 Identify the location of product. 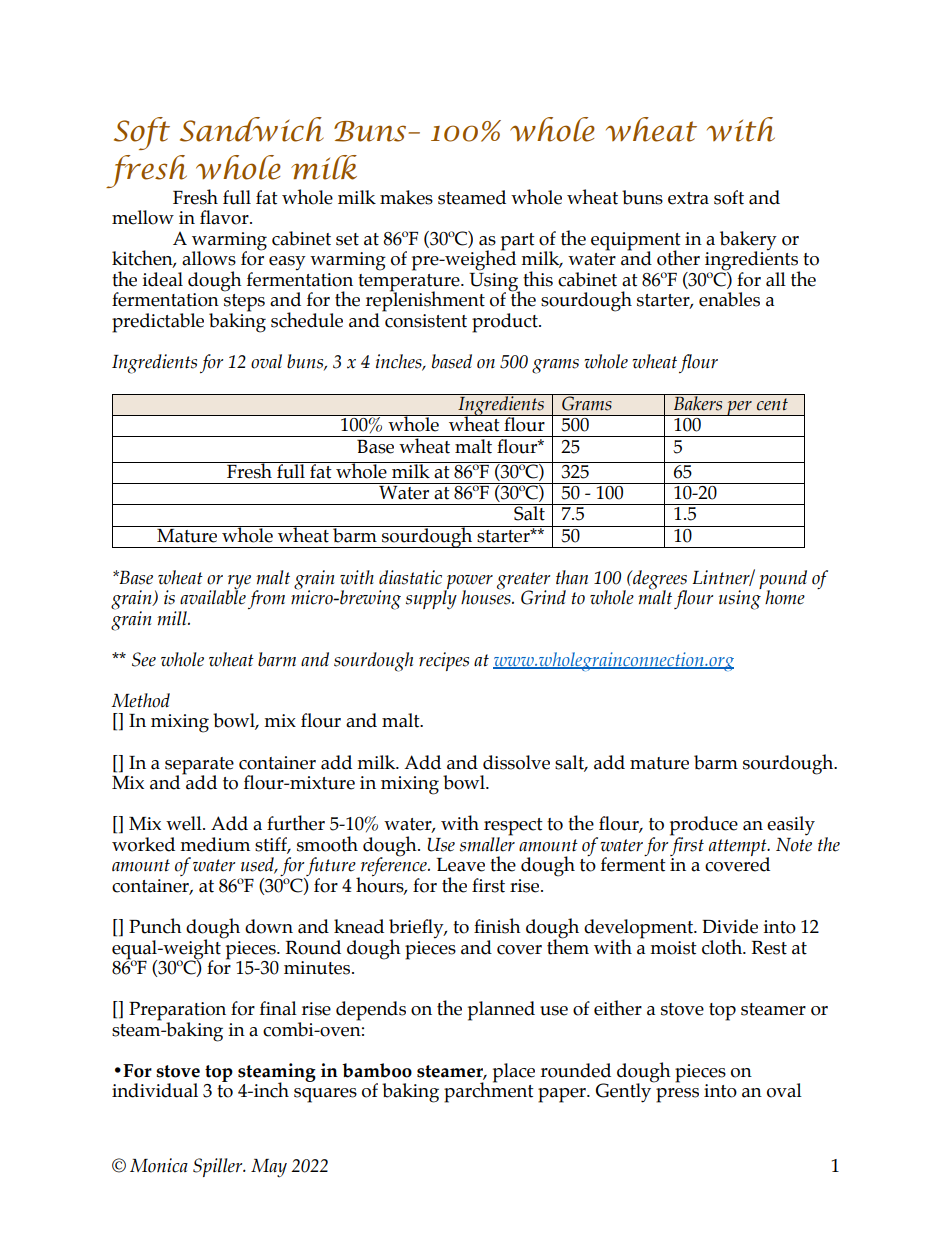
(506, 323).
